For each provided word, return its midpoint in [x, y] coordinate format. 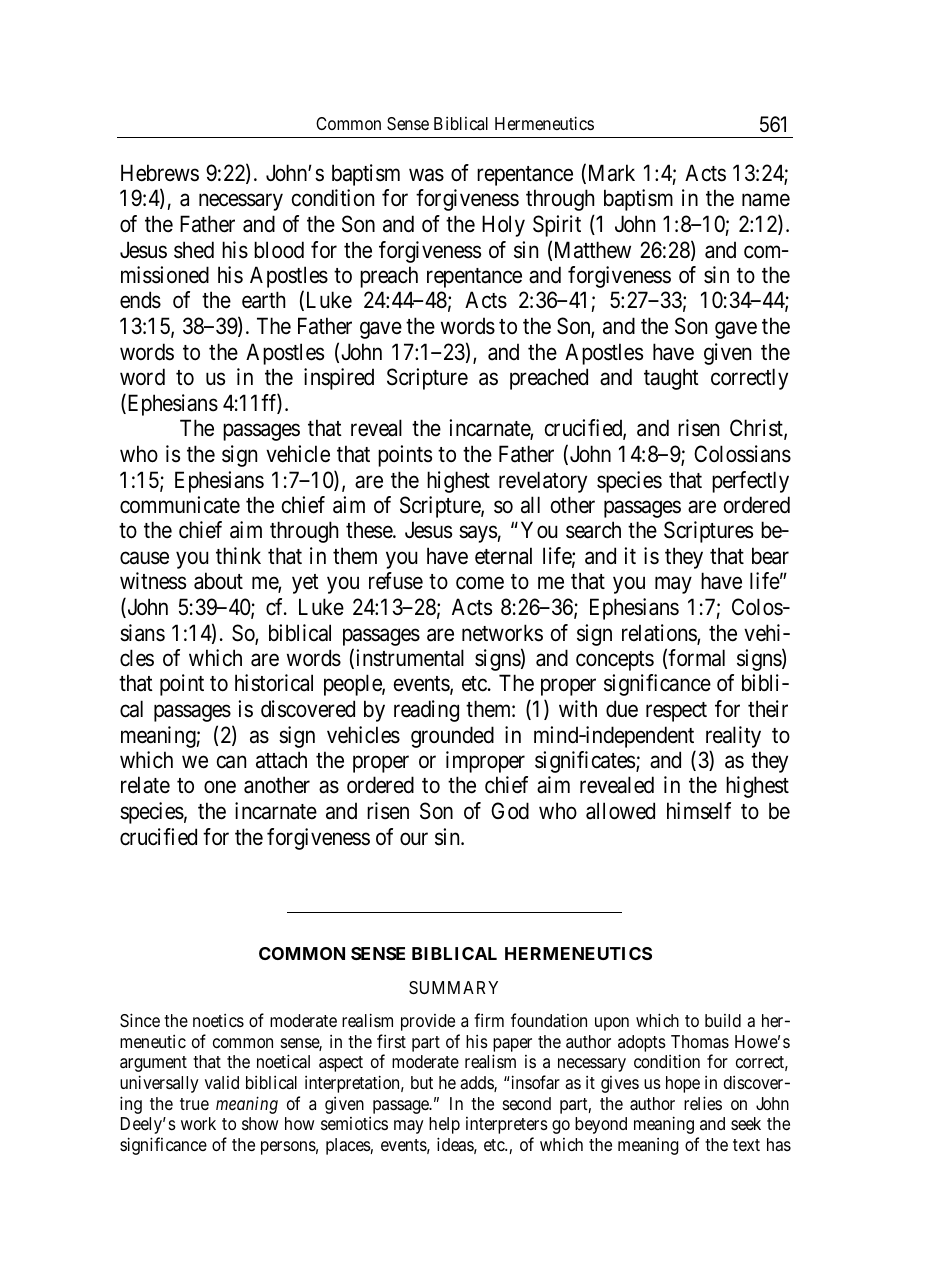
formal [696, 658]
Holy [503, 226]
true [194, 1104]
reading [426, 711]
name [766, 200]
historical [274, 683]
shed [194, 250]
